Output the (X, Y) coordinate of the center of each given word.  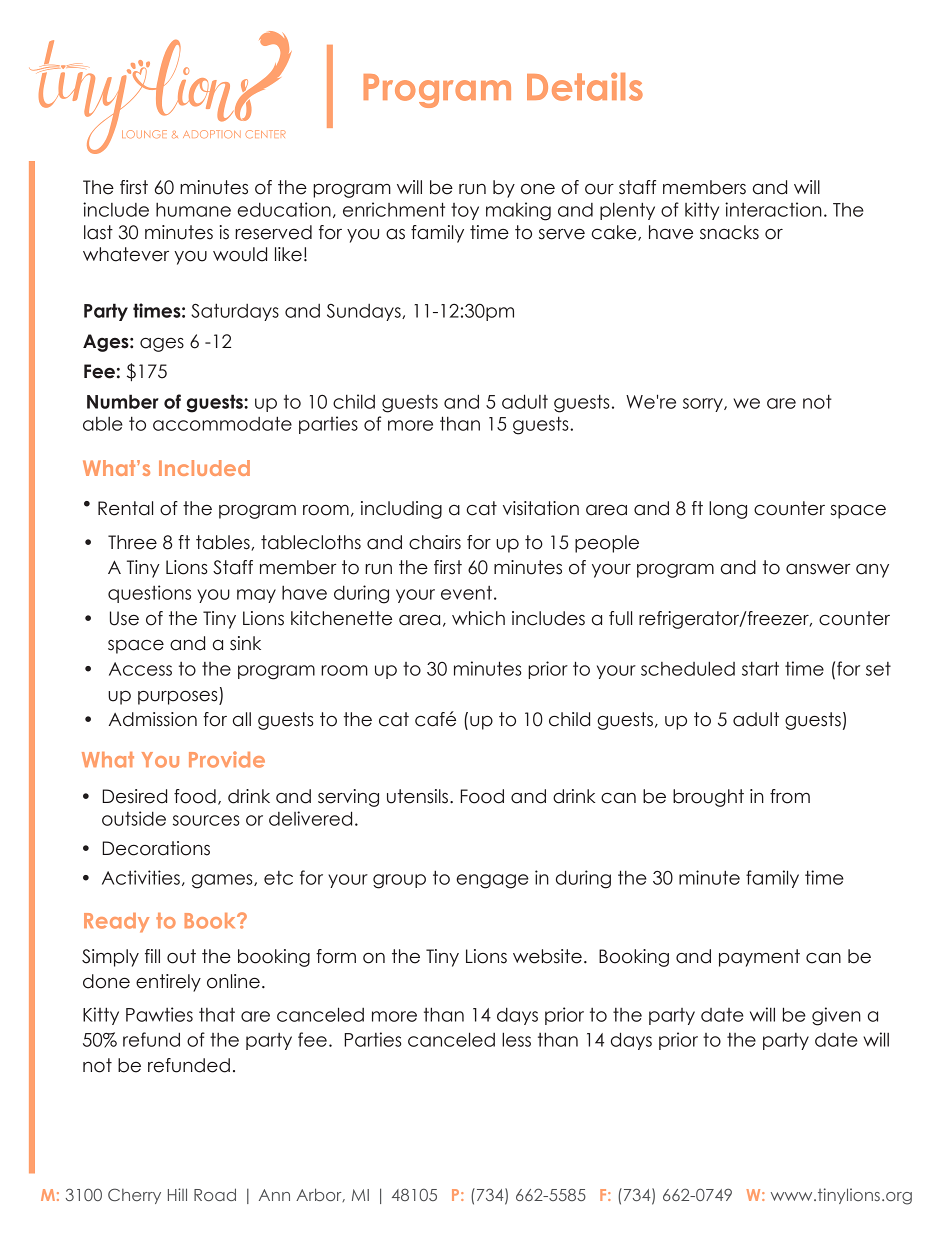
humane (193, 210)
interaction (773, 209)
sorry (704, 405)
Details (585, 87)
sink (245, 643)
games (223, 881)
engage (492, 881)
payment (759, 958)
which (478, 618)
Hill (177, 1194)
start (760, 668)
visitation (541, 508)
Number (123, 401)
